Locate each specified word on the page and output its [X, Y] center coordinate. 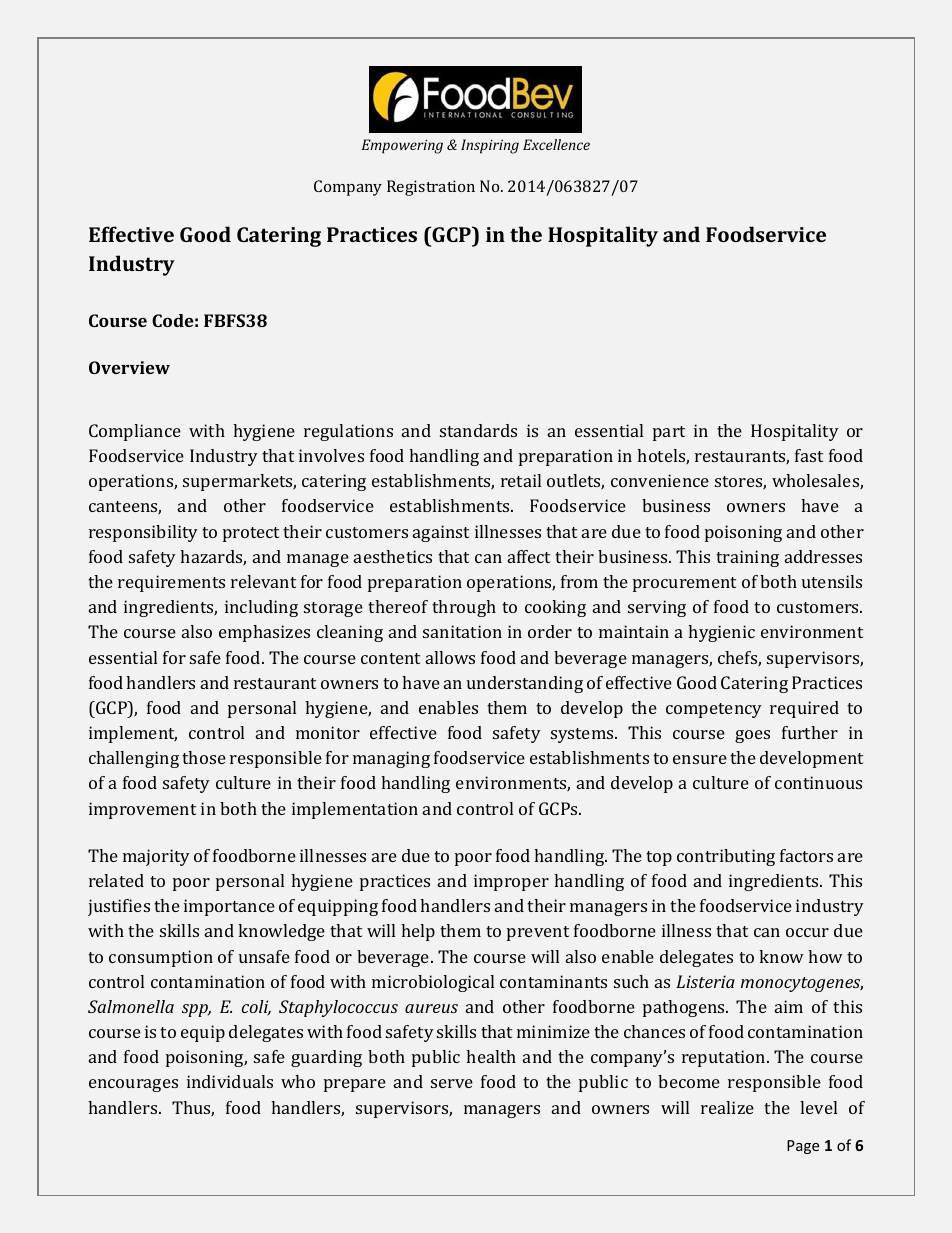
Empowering [402, 146]
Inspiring [490, 146]
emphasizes [264, 633]
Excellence [556, 144]
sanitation [462, 631]
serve [452, 1083]
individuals [230, 1081]
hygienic [721, 633]
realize [727, 1107]
